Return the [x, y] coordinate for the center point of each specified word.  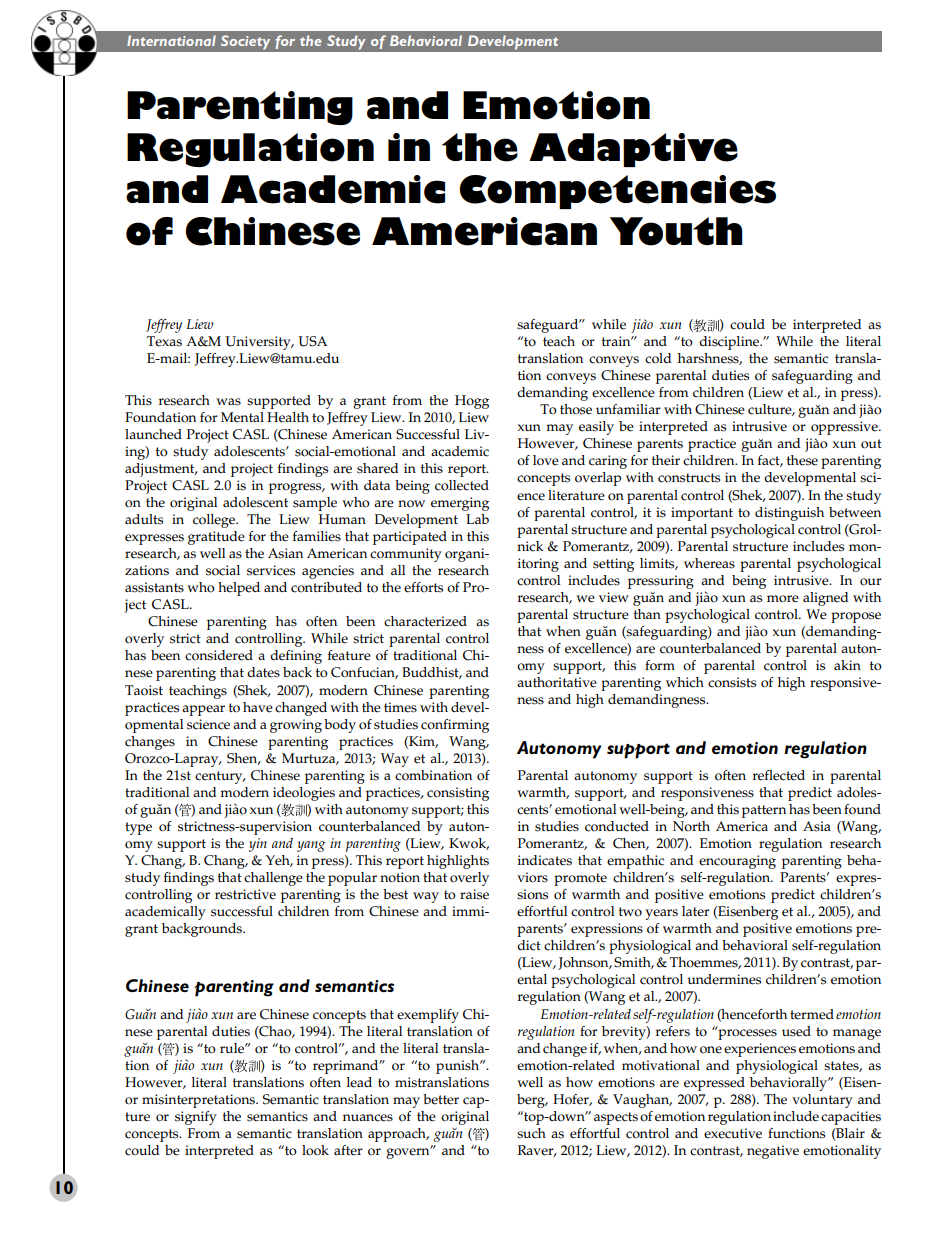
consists [732, 682]
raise [474, 894]
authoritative [557, 682]
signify [196, 1118]
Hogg [472, 402]
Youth [676, 231]
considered [219, 655]
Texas [164, 341]
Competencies [617, 192]
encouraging [737, 862]
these [802, 460]
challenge [273, 879]
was [228, 402]
